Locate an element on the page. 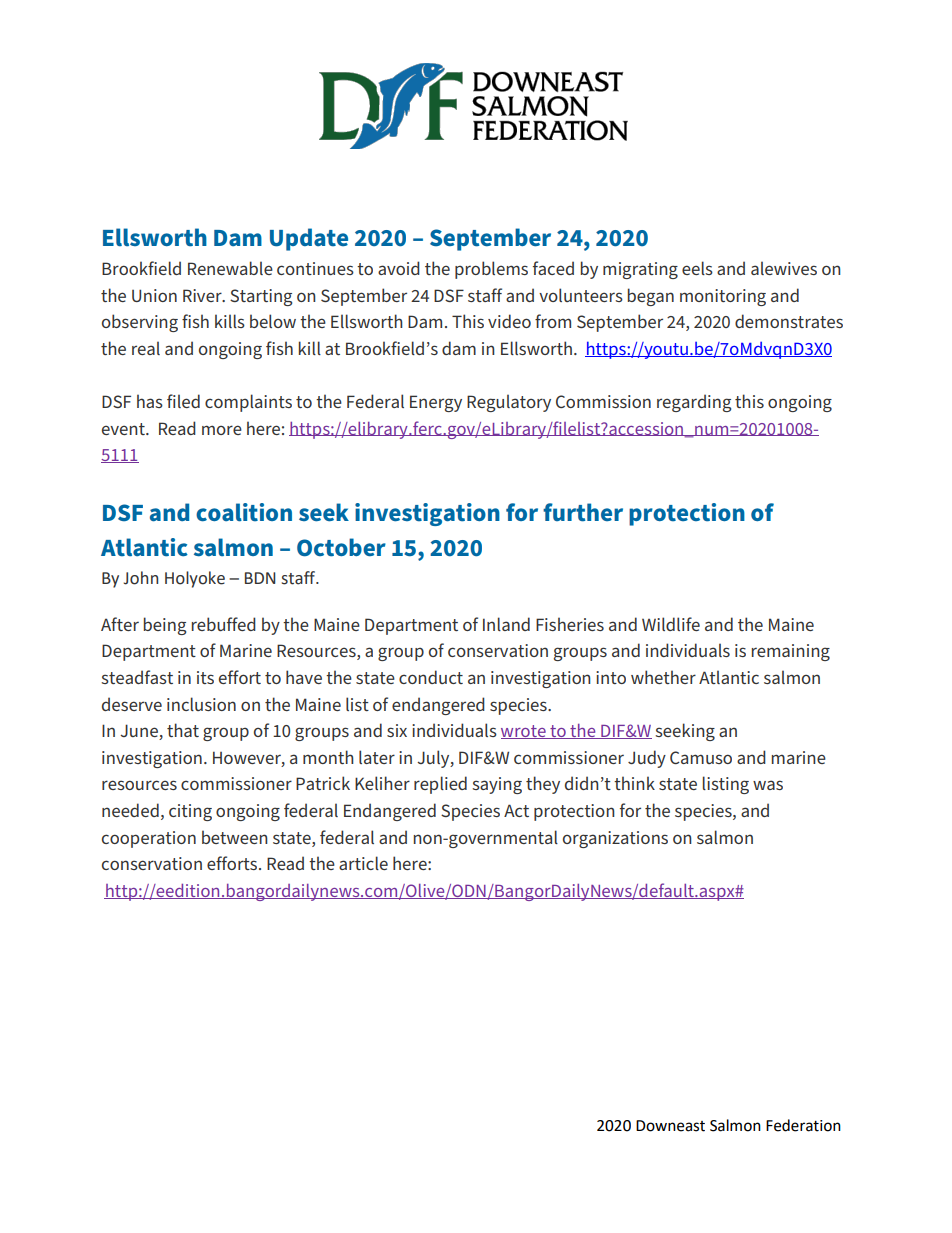 This document has height=1233, width=952. problems is located at coordinates (491, 270).
